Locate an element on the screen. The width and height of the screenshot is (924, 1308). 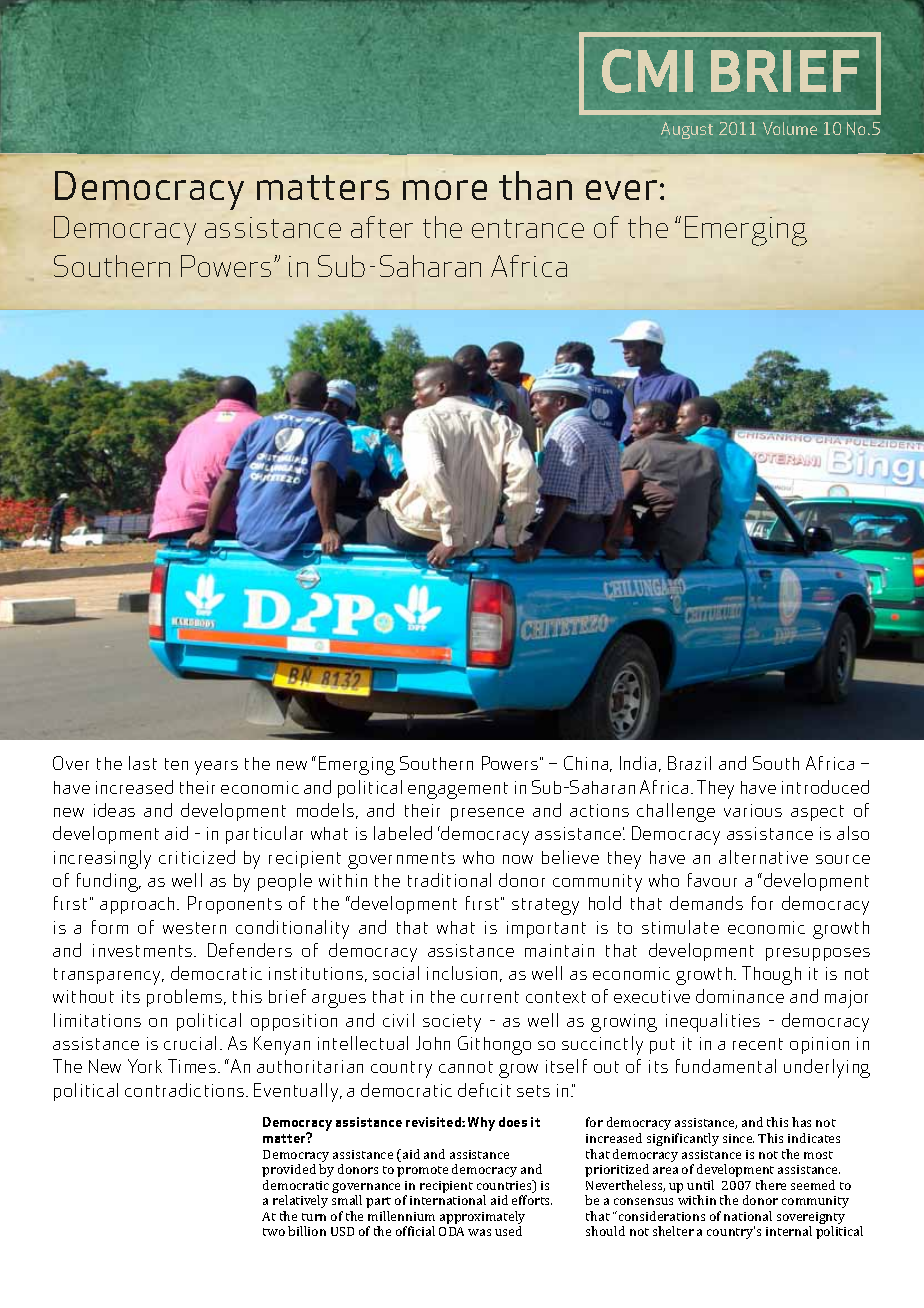
deficit is located at coordinates (484, 1090).
